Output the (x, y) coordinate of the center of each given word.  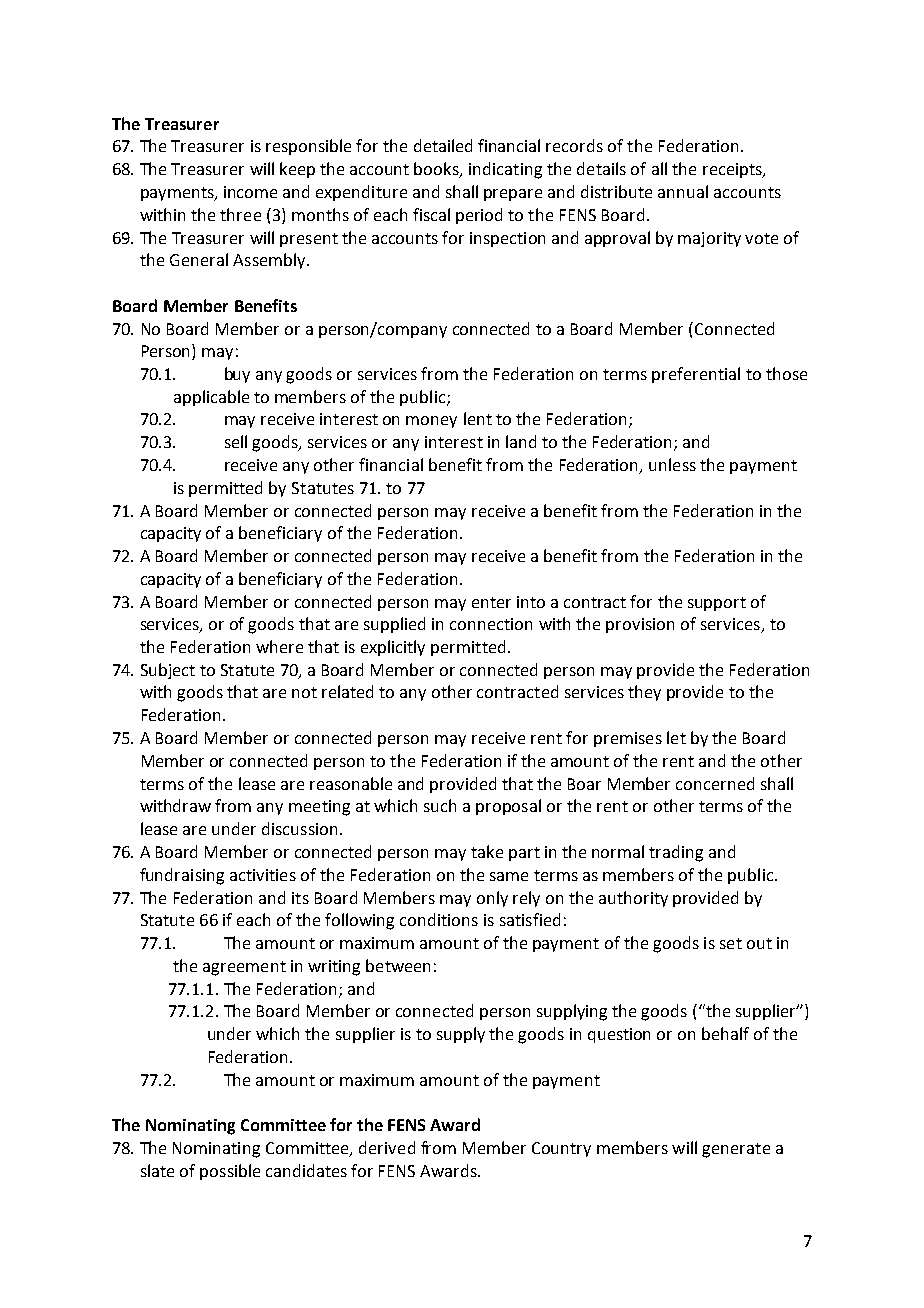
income (250, 192)
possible (230, 1172)
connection (491, 624)
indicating (505, 170)
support (717, 604)
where (279, 646)
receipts (733, 170)
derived (387, 1147)
